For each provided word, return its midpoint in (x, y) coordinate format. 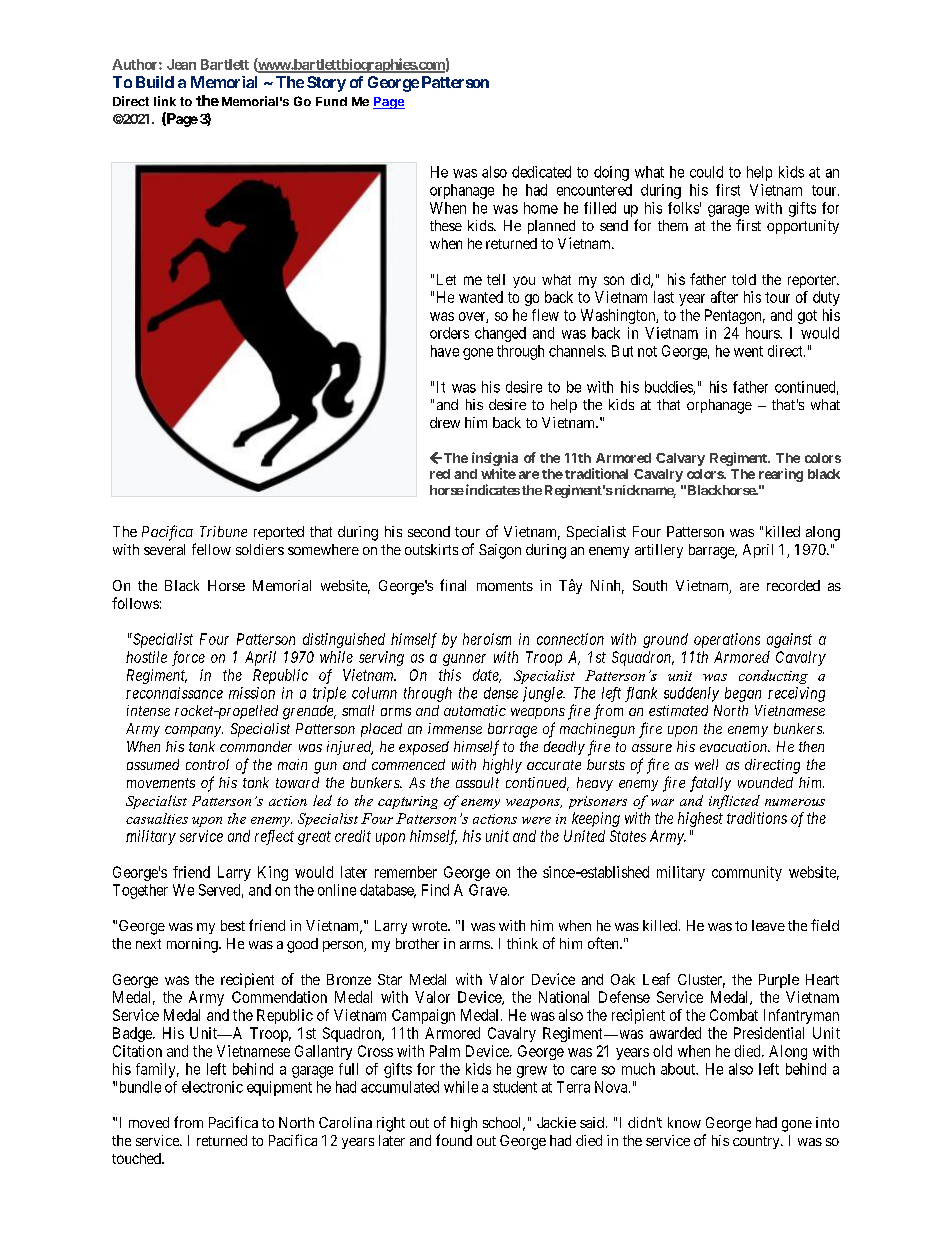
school (504, 1124)
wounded (765, 782)
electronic (212, 1087)
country (757, 1142)
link (165, 101)
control (207, 764)
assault (477, 782)
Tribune (223, 531)
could (706, 172)
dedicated (541, 172)
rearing (781, 475)
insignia (495, 459)
